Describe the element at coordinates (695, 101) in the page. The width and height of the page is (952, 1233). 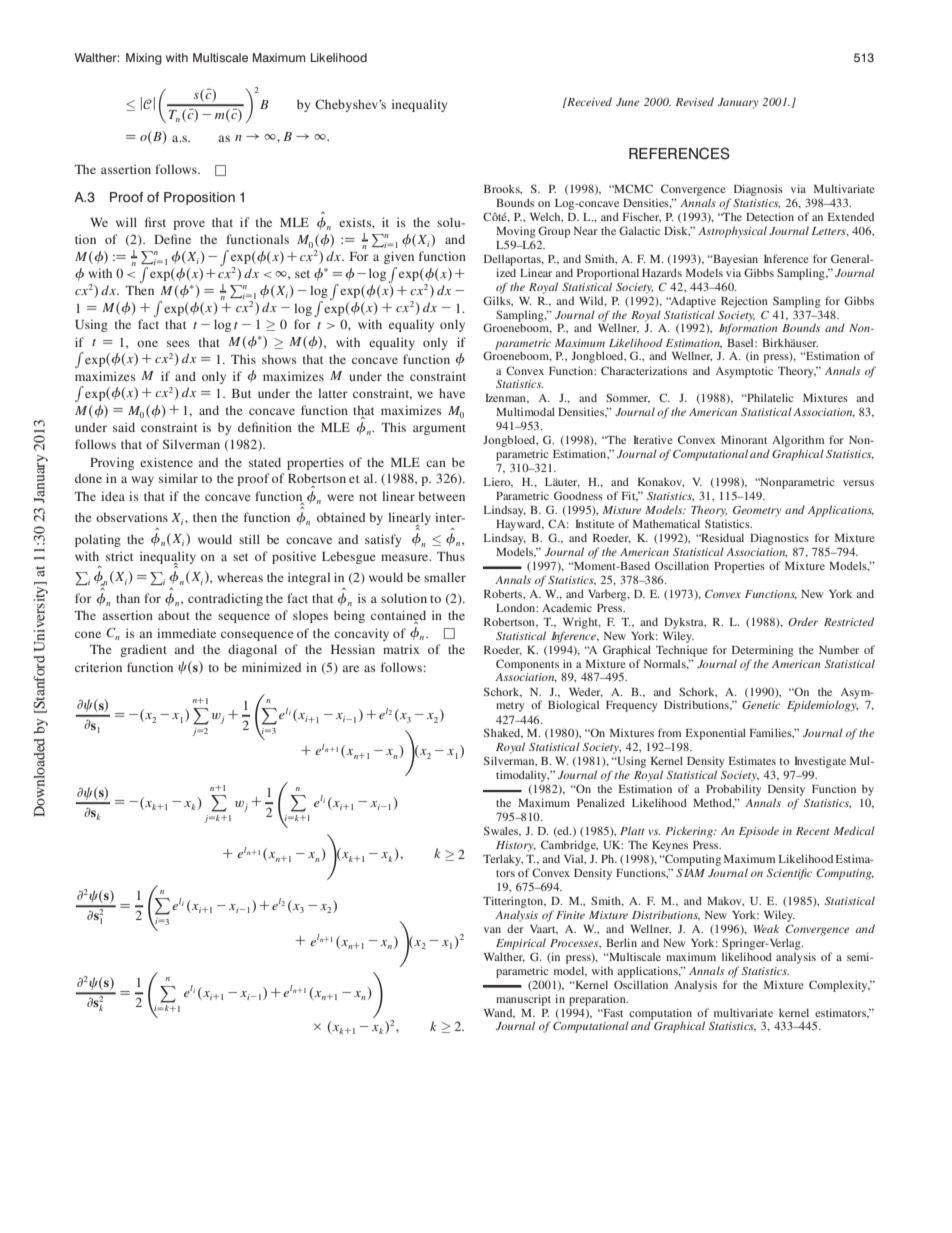
I see `Revised` at that location.
